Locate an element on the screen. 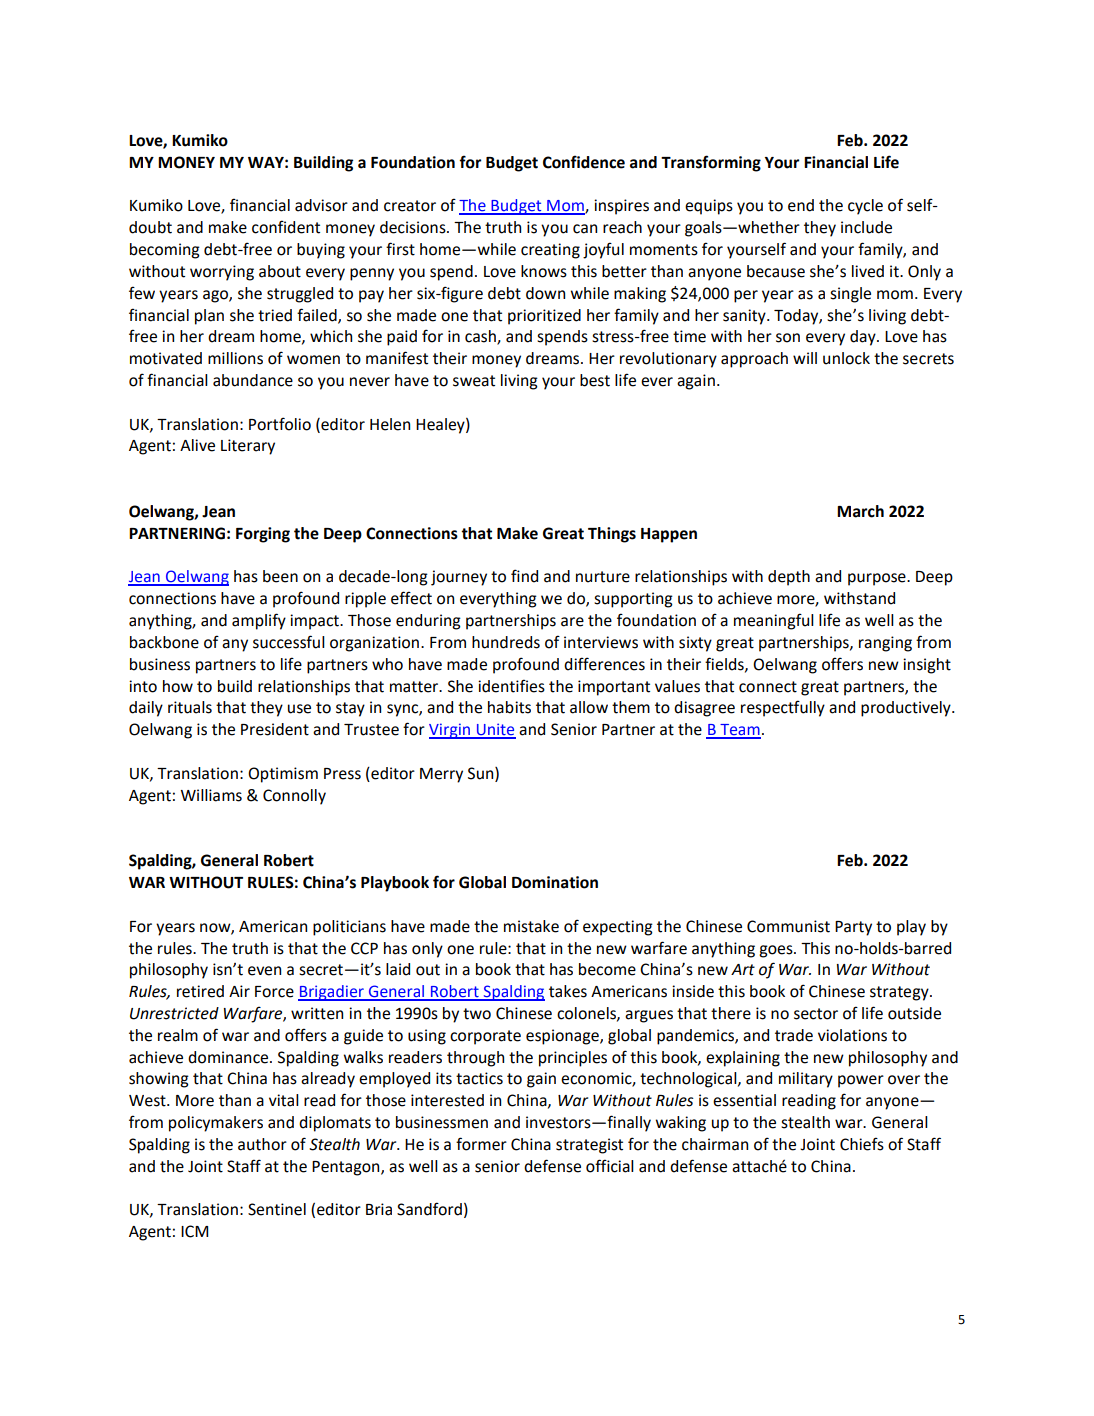  Merry is located at coordinates (441, 775).
